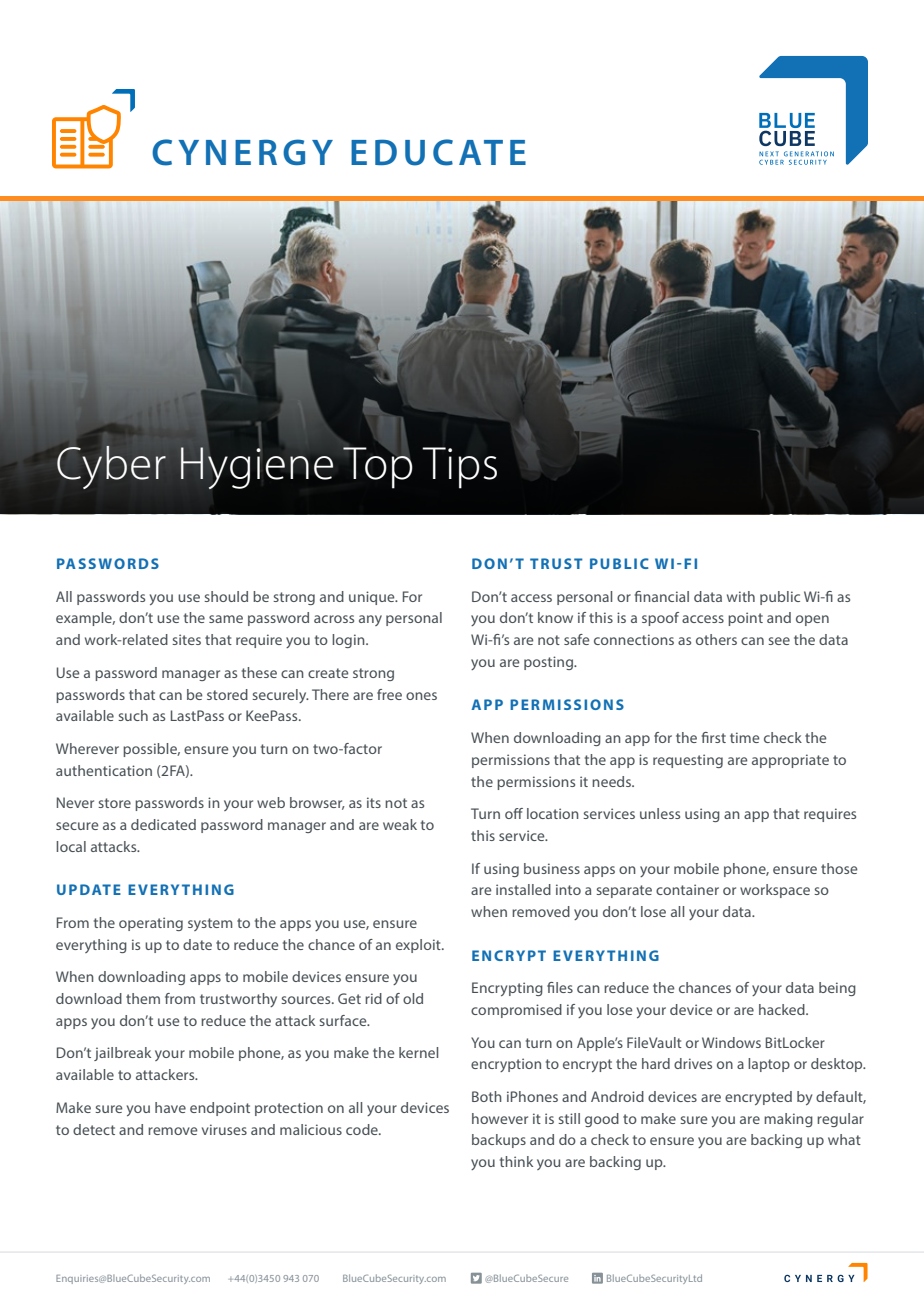 The height and width of the screenshot is (1308, 924). Describe the element at coordinates (224, 1129) in the screenshot. I see `viruses` at that location.
